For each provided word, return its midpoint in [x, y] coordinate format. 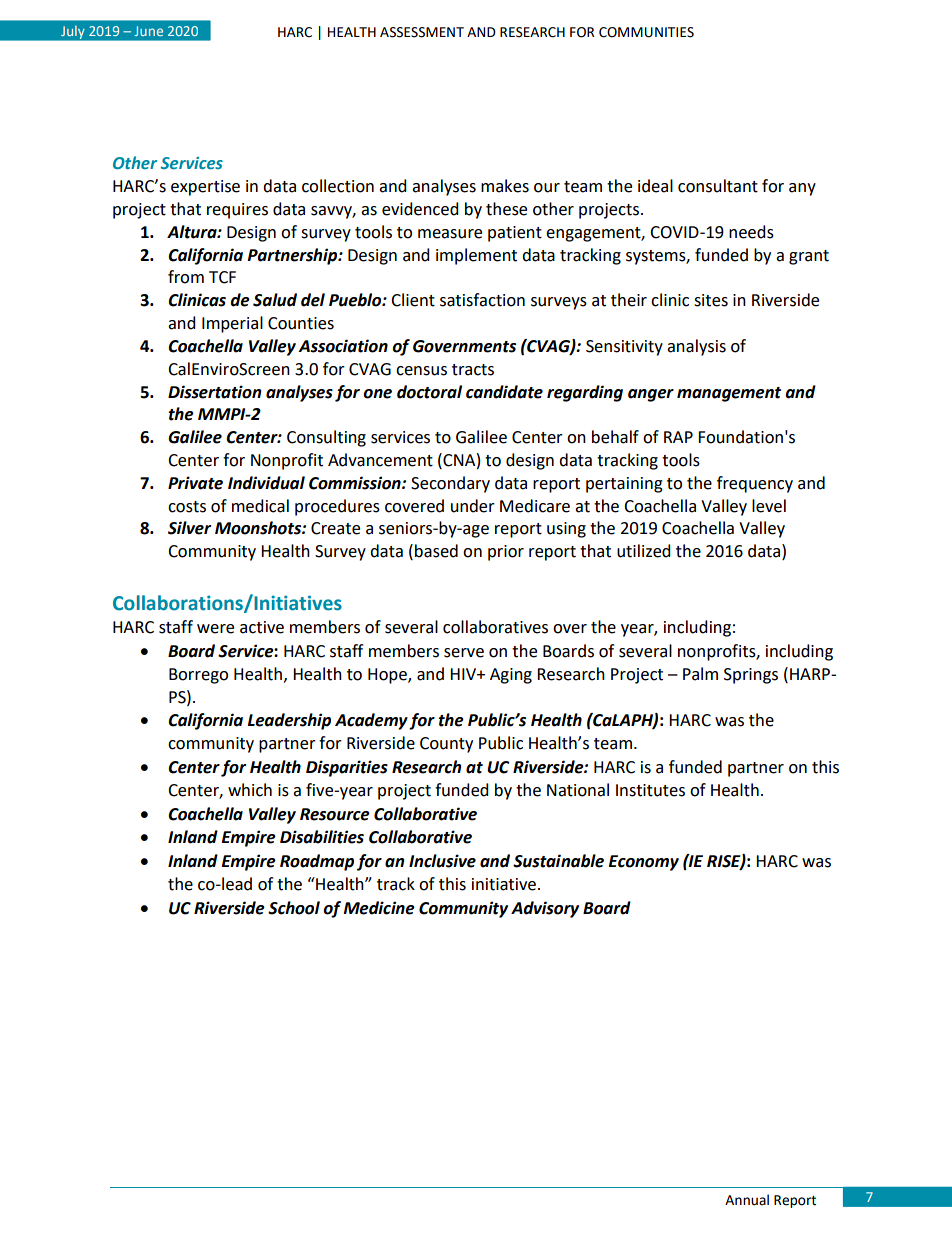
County [446, 745]
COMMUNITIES [646, 32]
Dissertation [215, 392]
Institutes [650, 790]
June [148, 31]
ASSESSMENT [422, 32]
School [294, 908]
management [729, 394]
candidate [504, 392]
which [250, 790]
